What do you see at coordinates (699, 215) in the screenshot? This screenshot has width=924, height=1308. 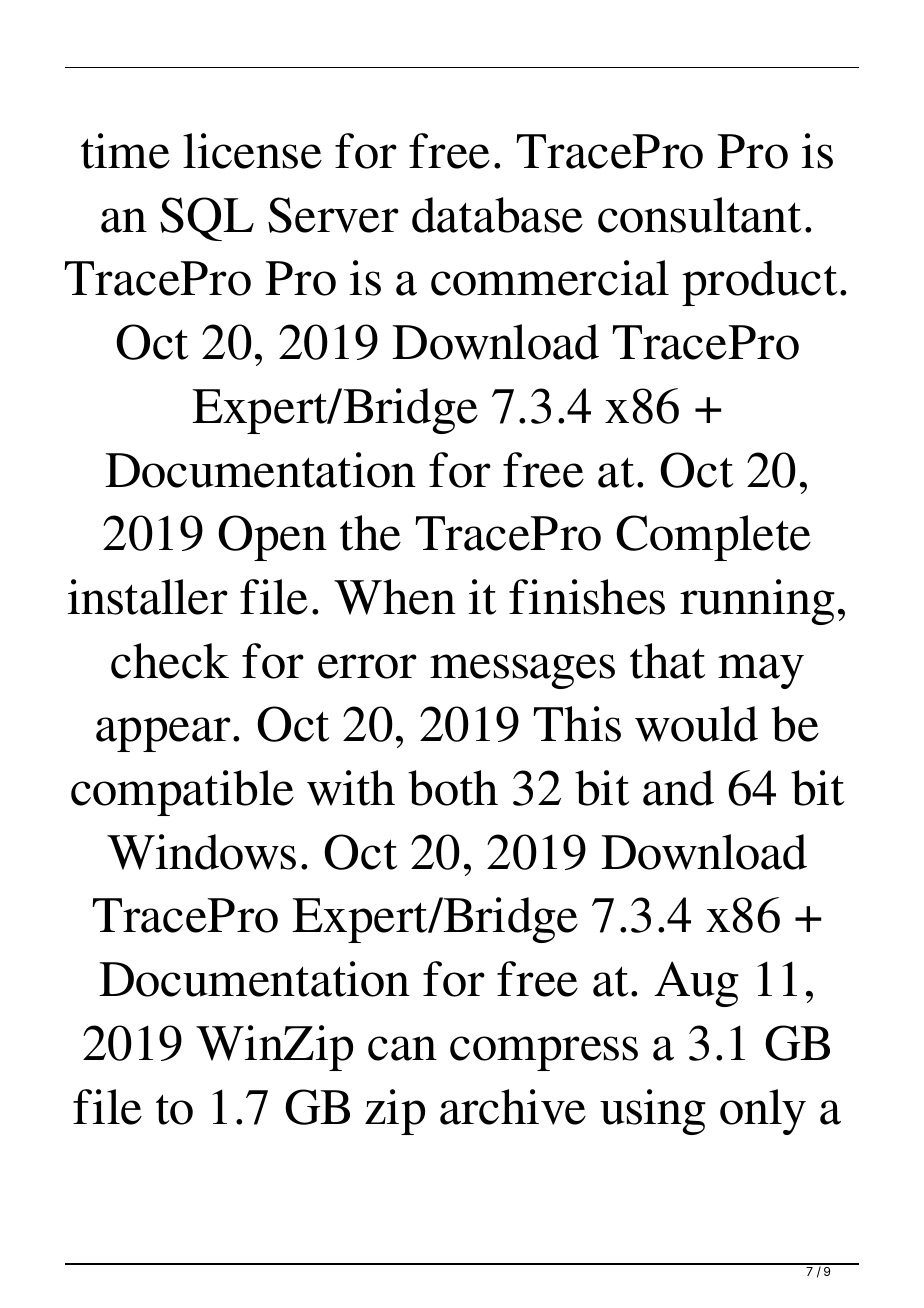 I see `consultant` at bounding box center [699, 215].
